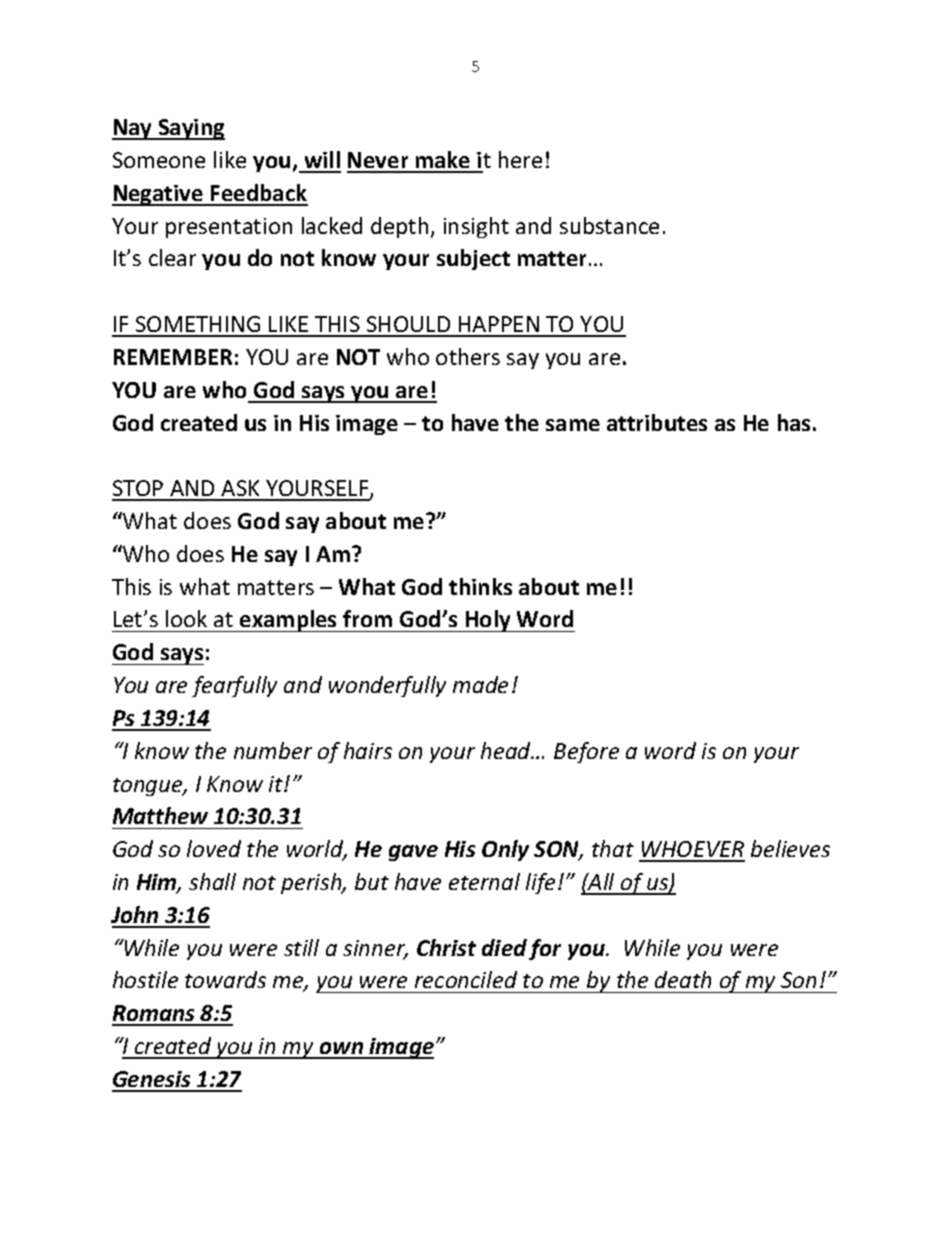  Describe the element at coordinates (520, 159) in the image. I see `here` at that location.
